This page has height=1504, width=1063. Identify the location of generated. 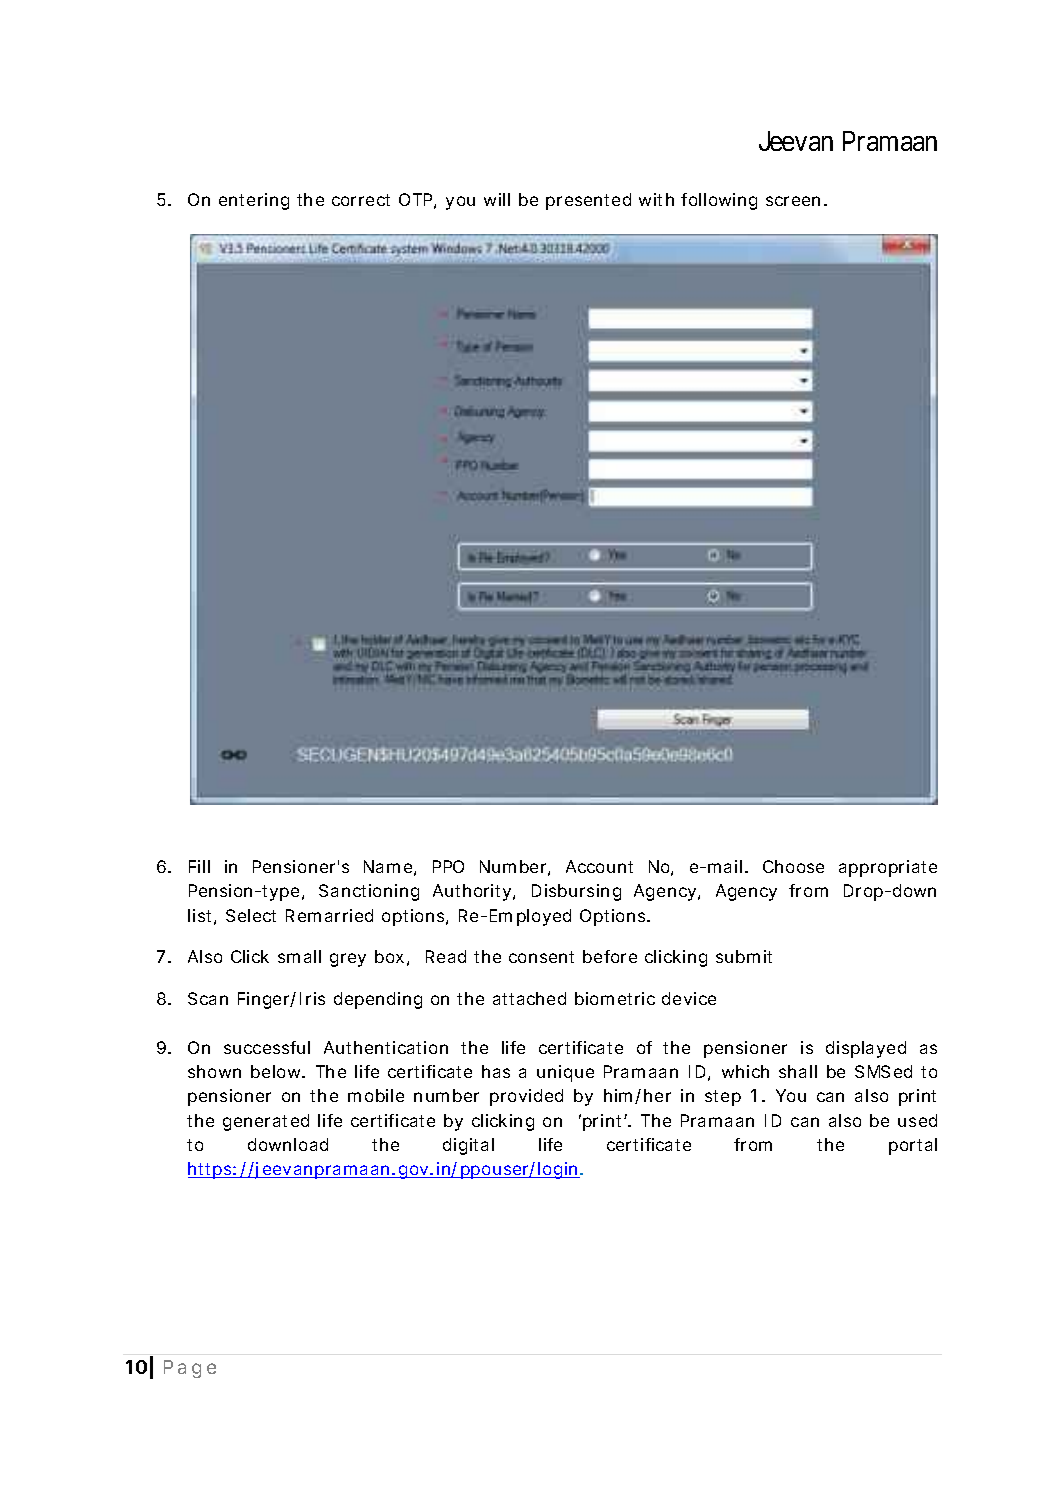
(266, 1122).
